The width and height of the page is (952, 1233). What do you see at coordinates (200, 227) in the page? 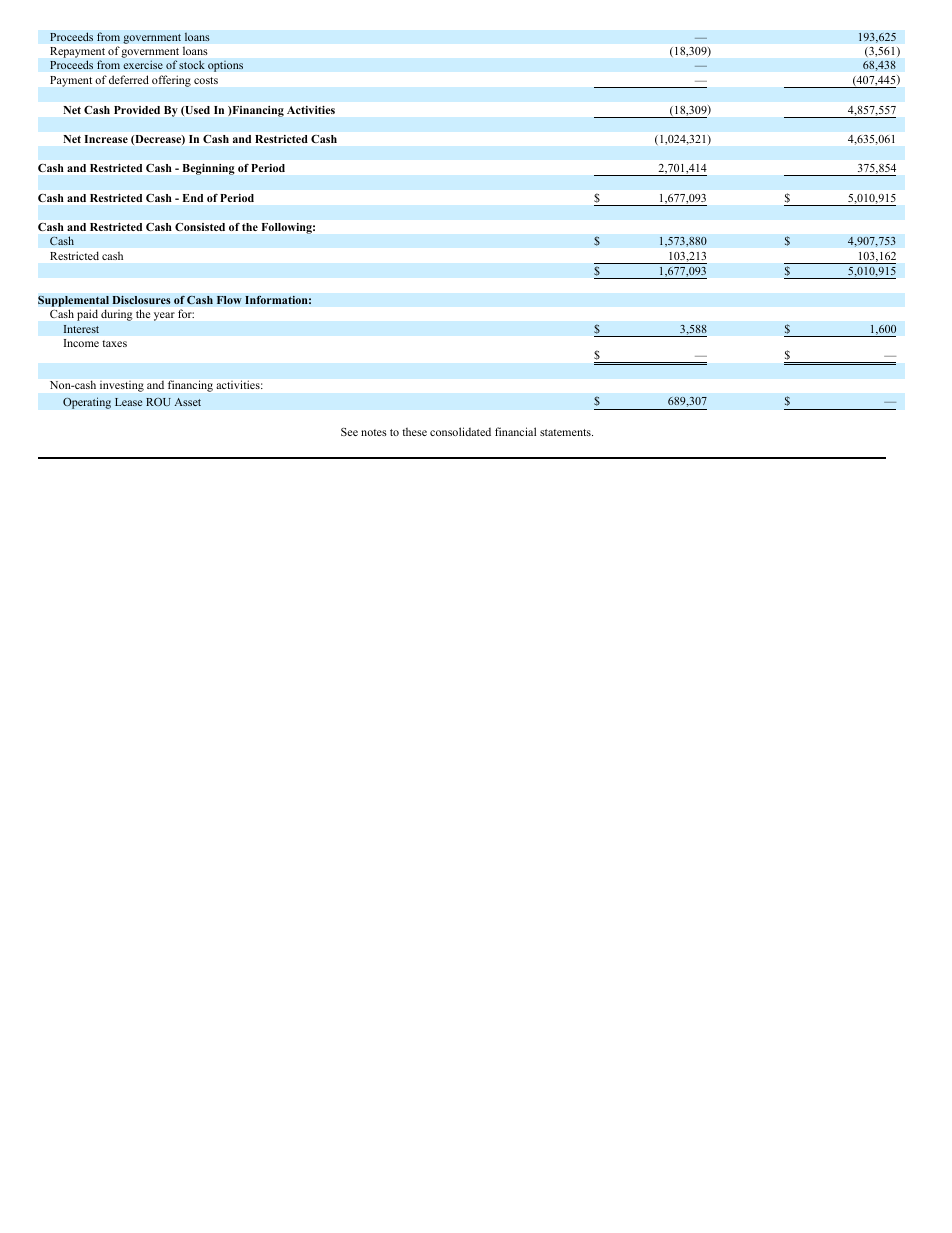
I see `Consisted` at bounding box center [200, 227].
